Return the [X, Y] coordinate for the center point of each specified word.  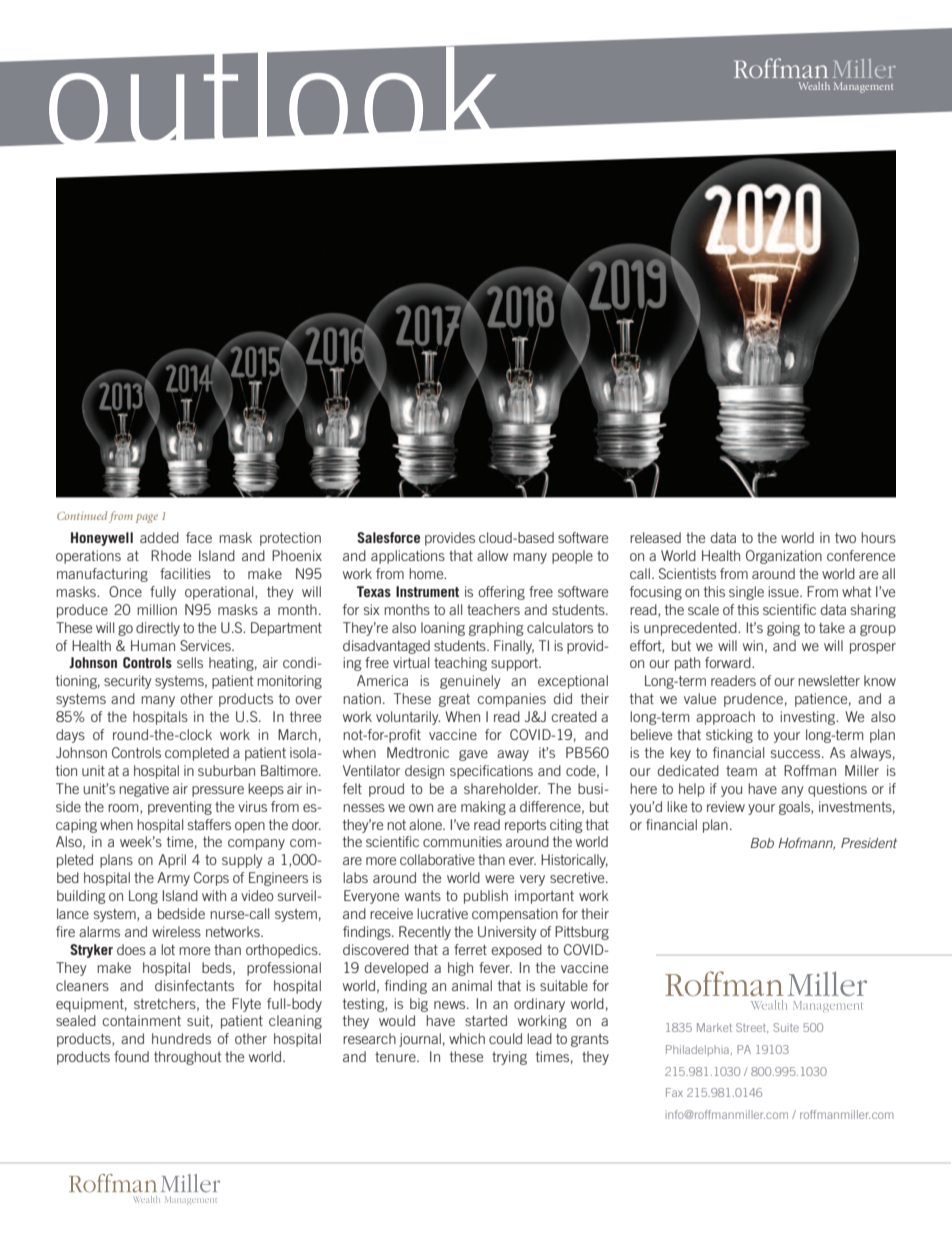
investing [809, 718]
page [147, 518]
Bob [762, 843]
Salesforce [388, 537]
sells [190, 662]
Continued [82, 515]
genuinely [470, 682]
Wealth [814, 86]
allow [492, 555]
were [499, 879]
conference [861, 555]
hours [878, 537]
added [159, 537]
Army [173, 879]
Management [863, 87]
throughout [187, 1058]
